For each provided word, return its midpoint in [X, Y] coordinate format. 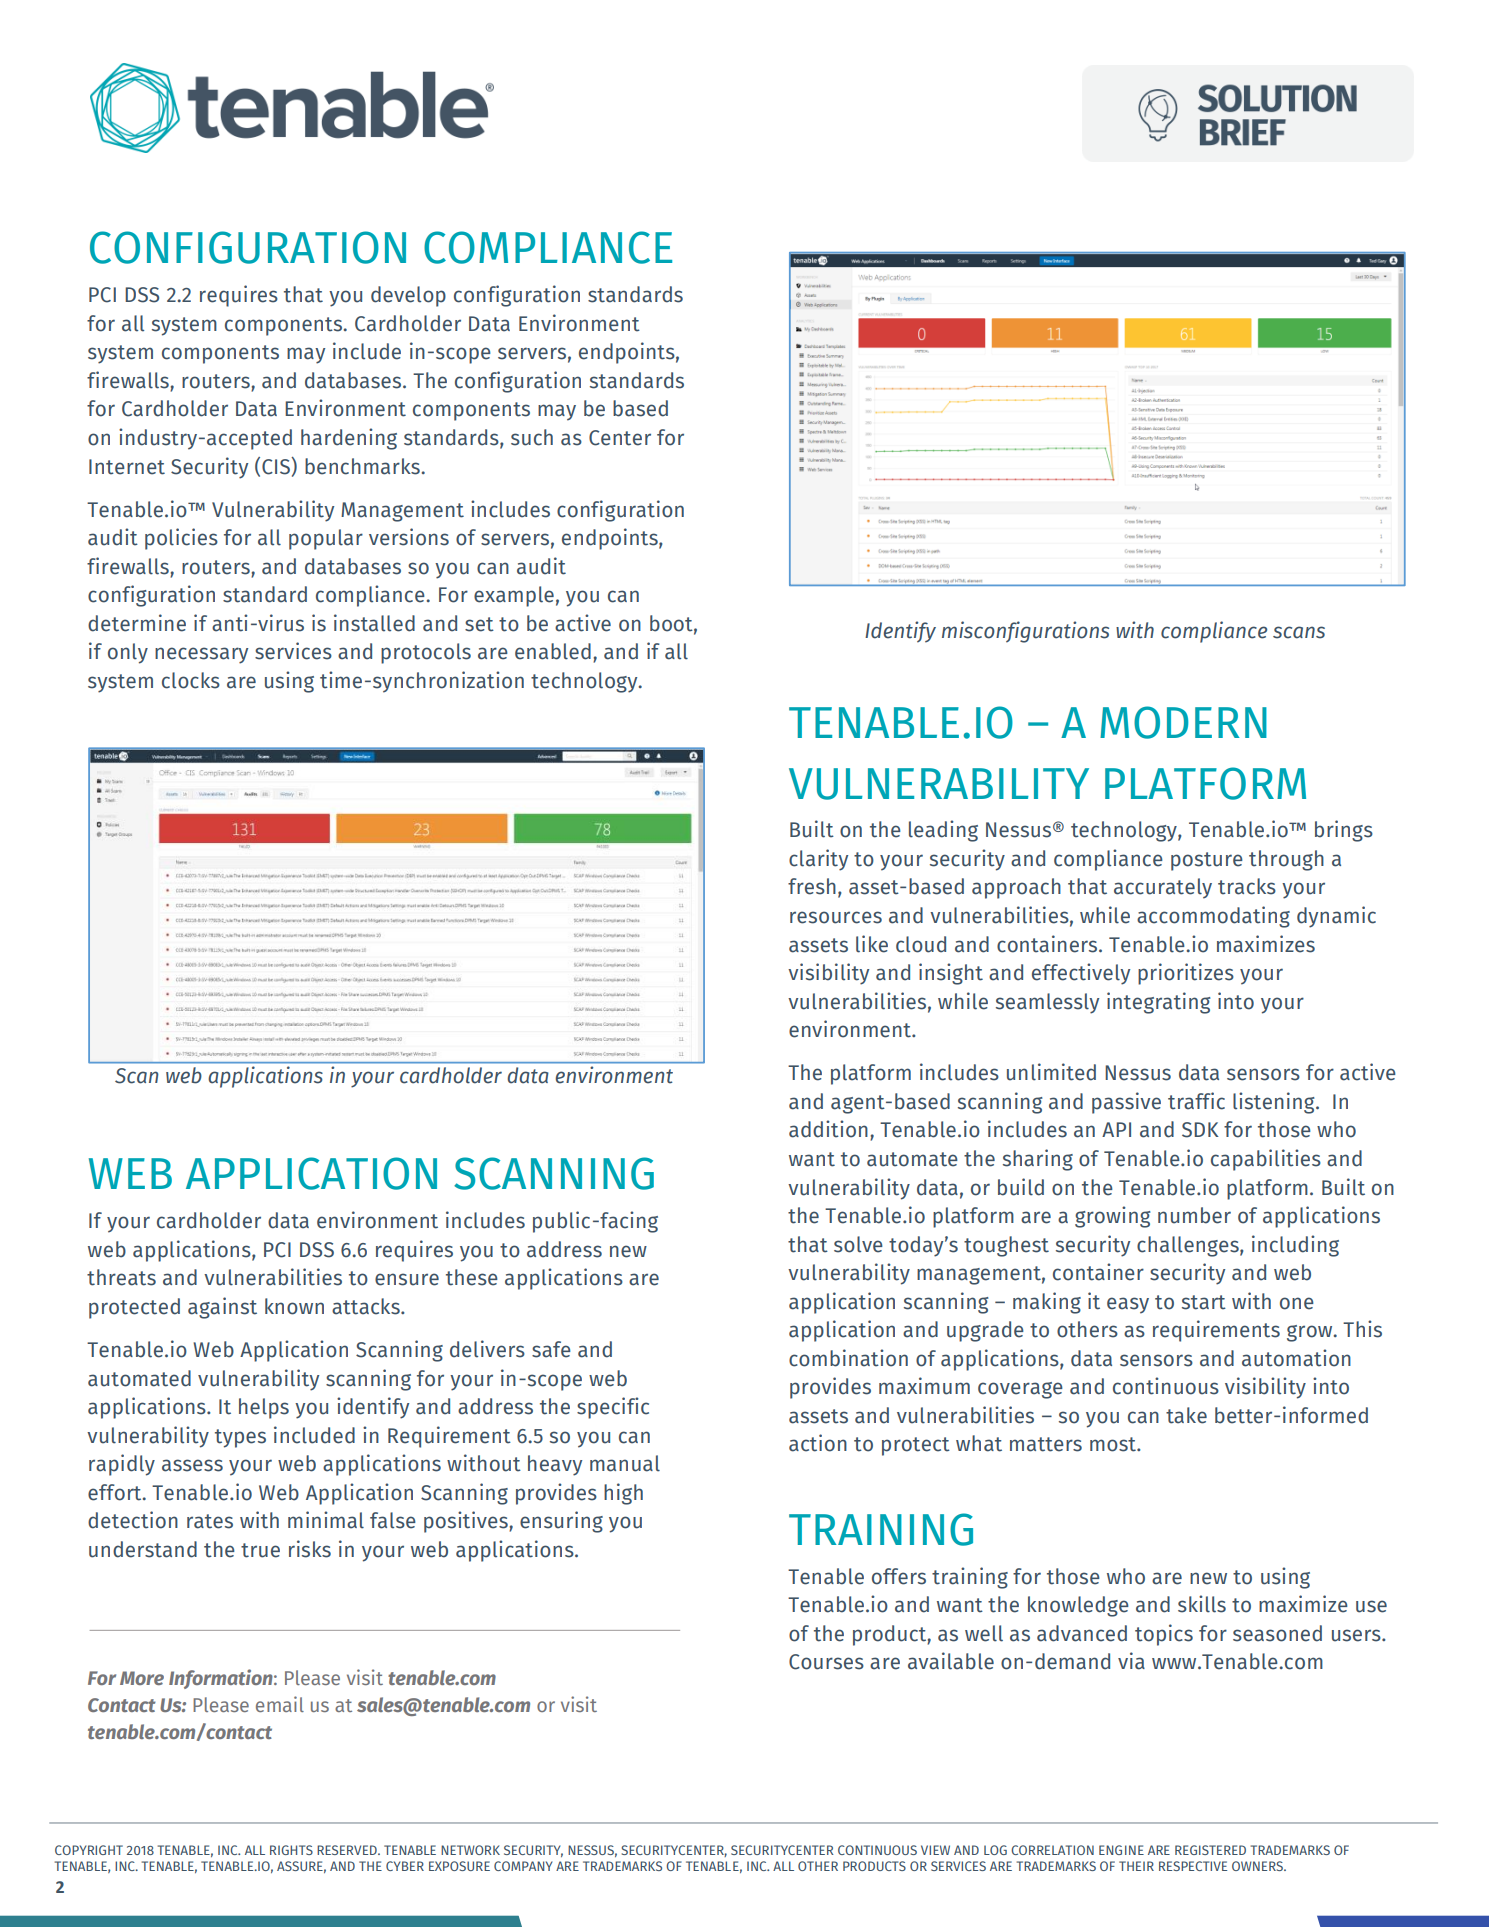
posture [1207, 861]
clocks [191, 680]
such [532, 437]
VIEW [935, 1850]
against [222, 1308]
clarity [818, 860]
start [1204, 1302]
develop [408, 296]
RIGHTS [291, 1850]
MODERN [1183, 722]
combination [848, 1358]
